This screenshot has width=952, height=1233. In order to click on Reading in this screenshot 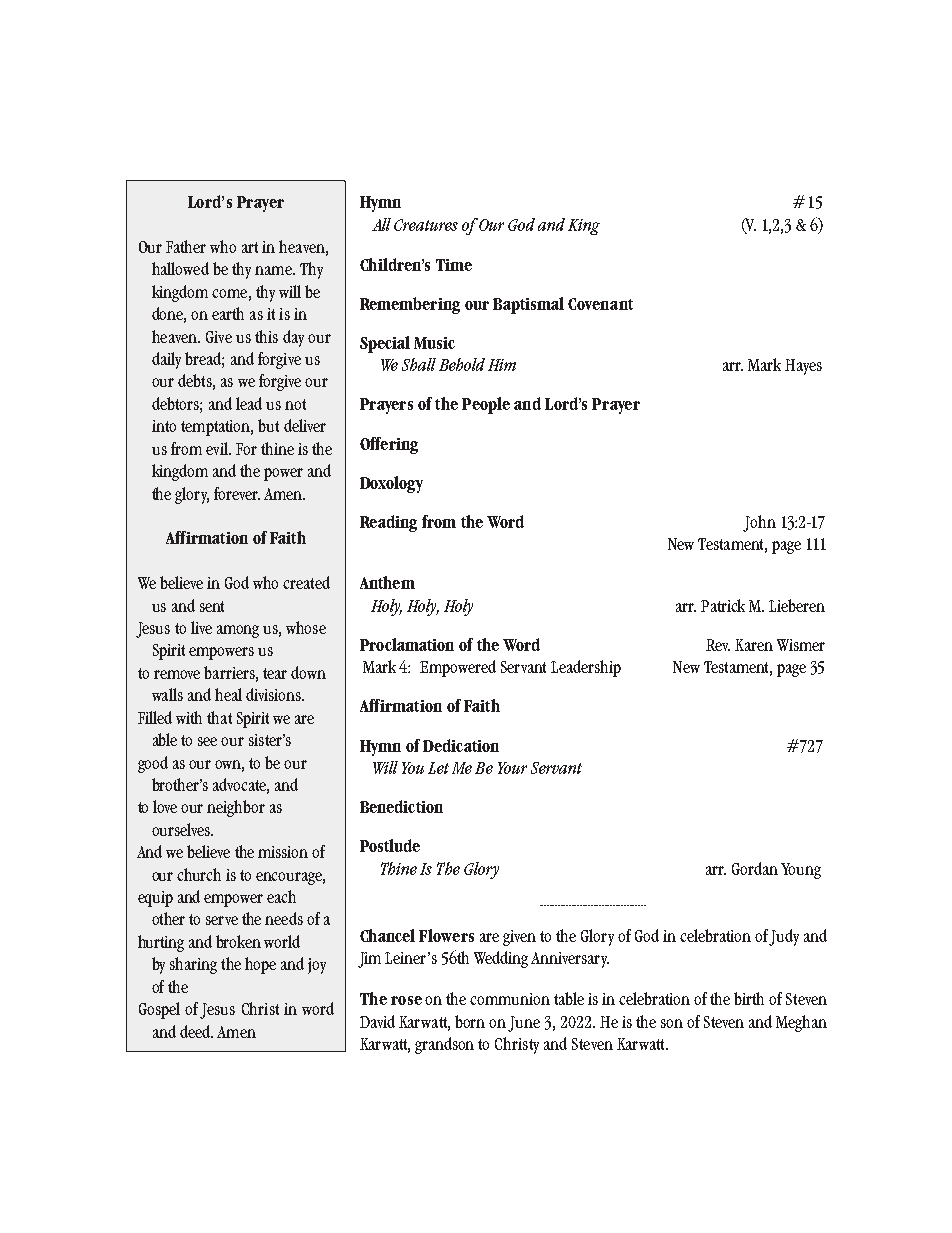, I will do `click(388, 523)`.
